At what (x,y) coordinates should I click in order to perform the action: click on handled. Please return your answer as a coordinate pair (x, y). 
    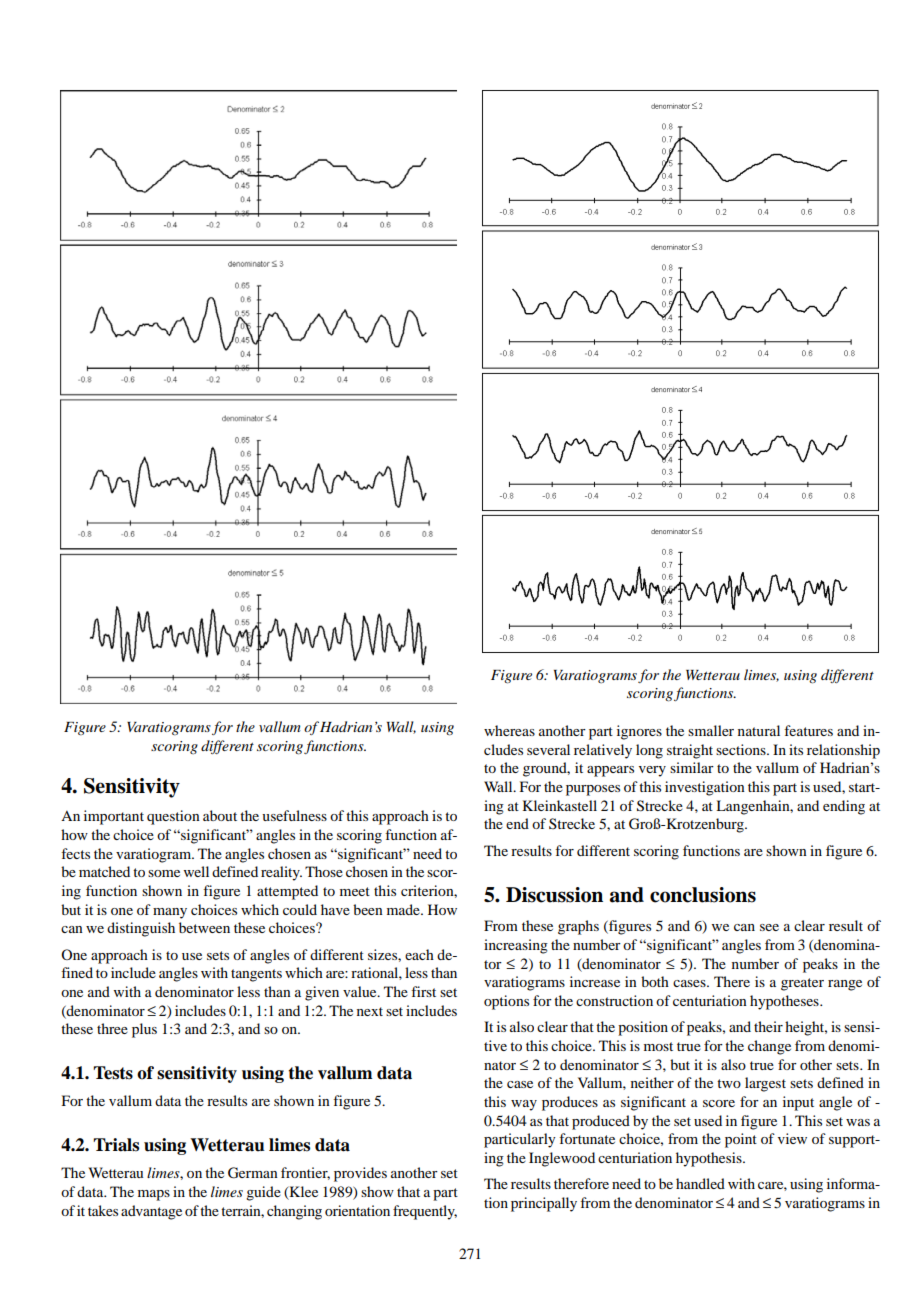
    Looking at the image, I should click on (700, 1183).
